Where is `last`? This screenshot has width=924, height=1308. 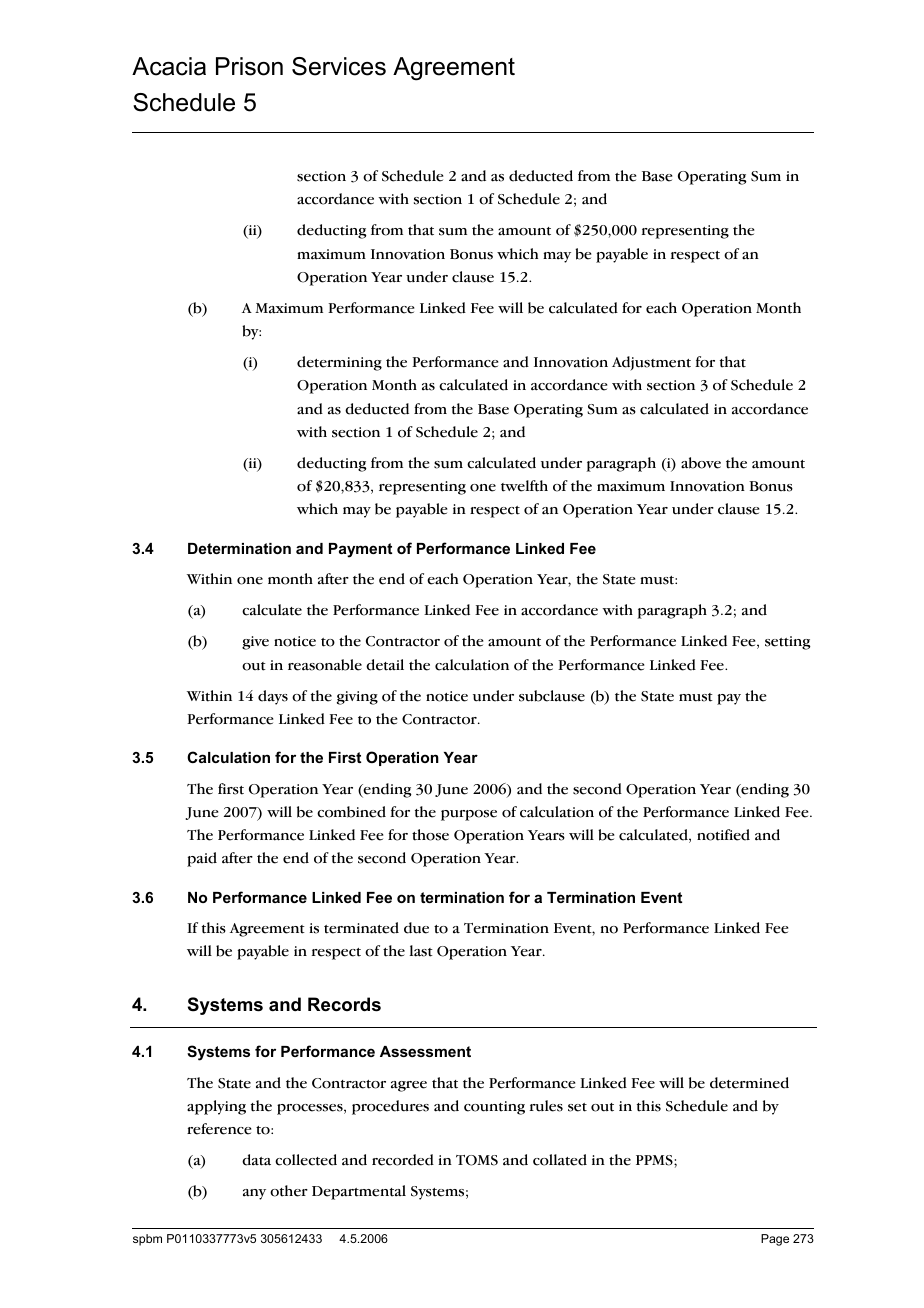
last is located at coordinates (421, 951).
